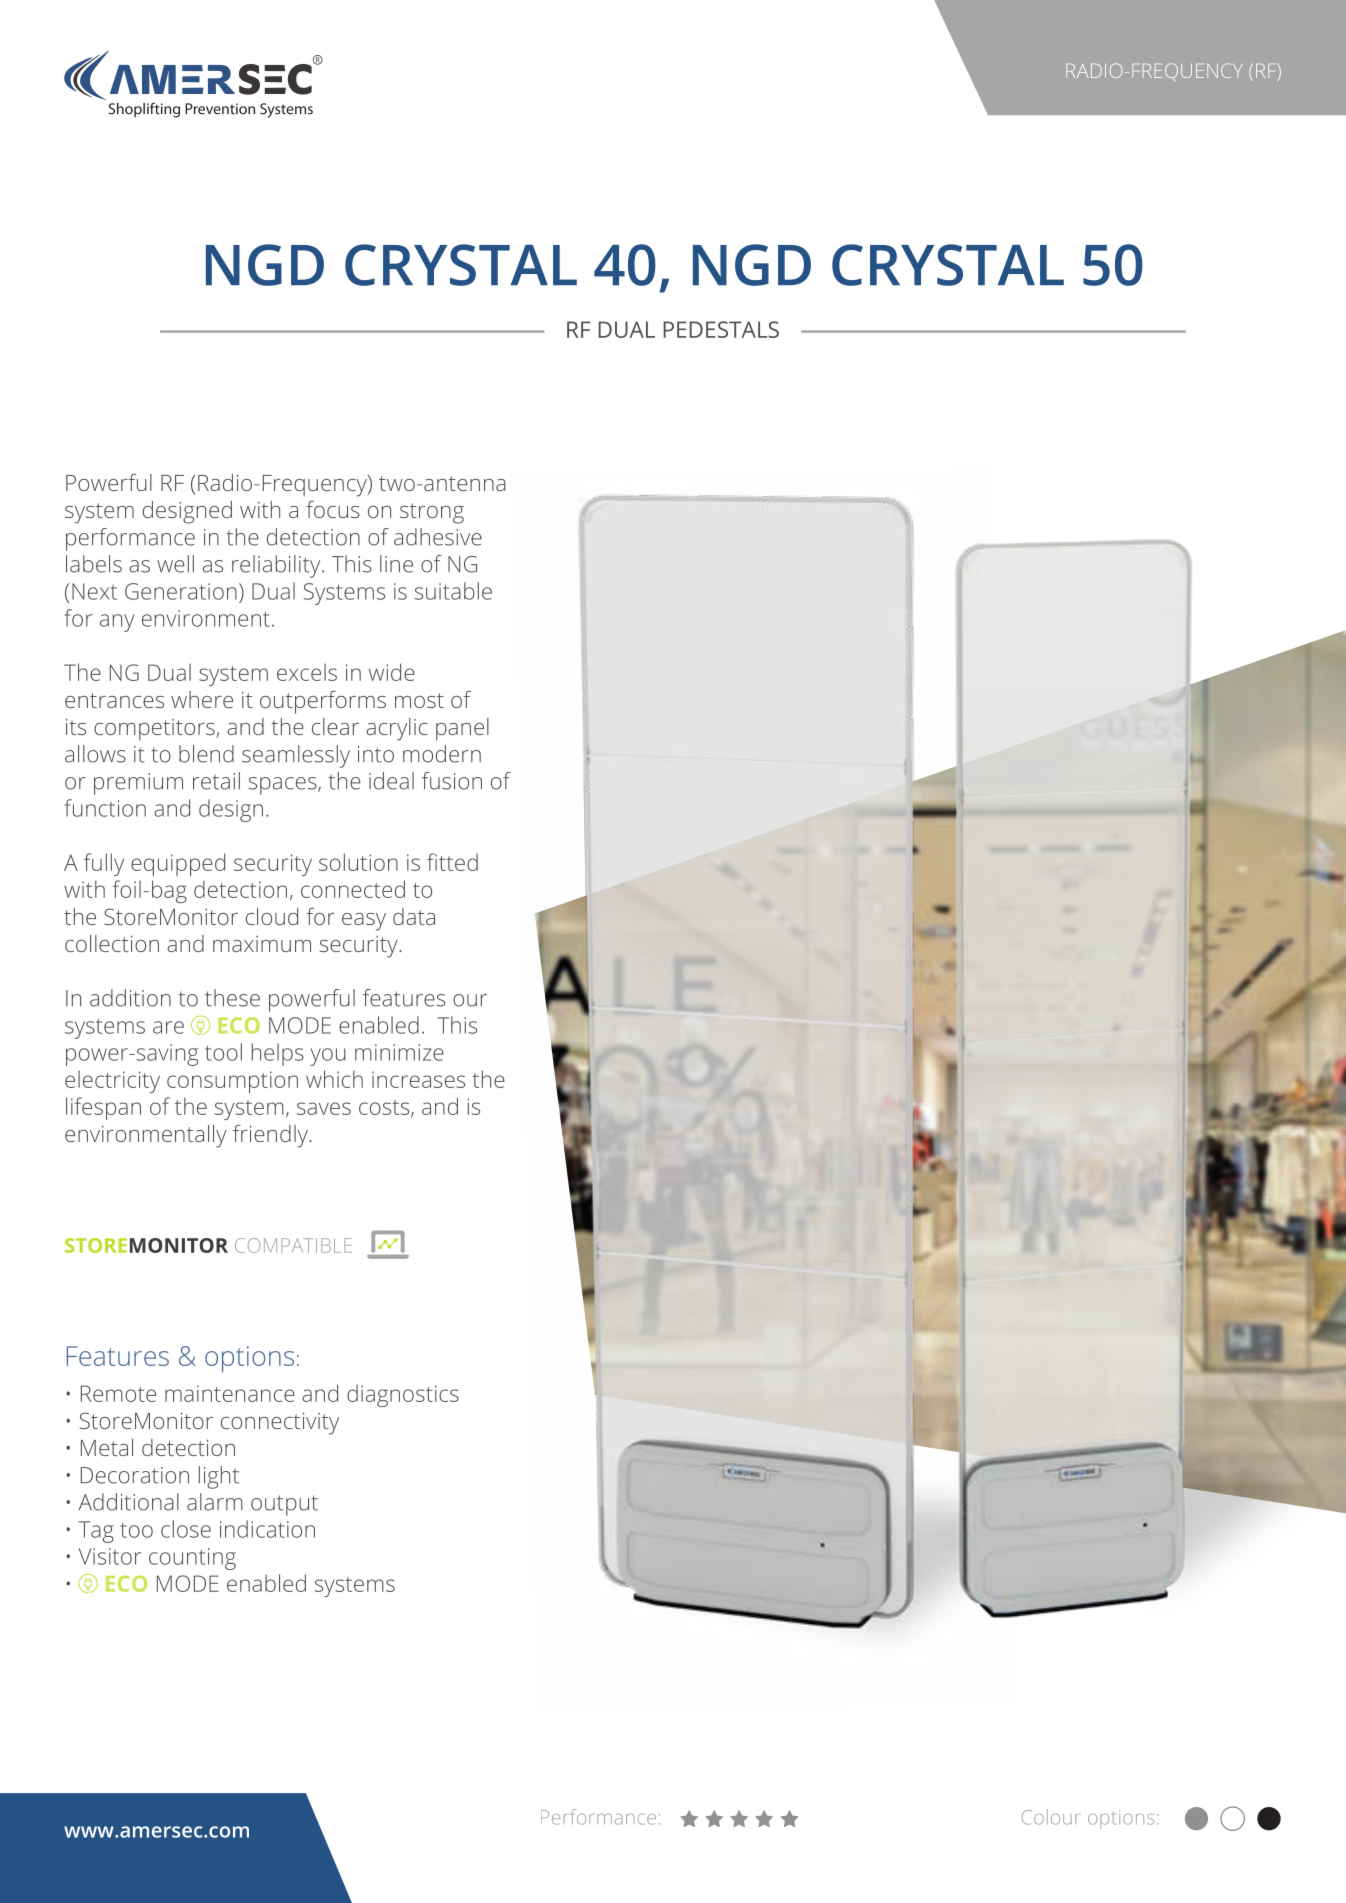  Describe the element at coordinates (432, 513) in the page. I see `strong` at that location.
